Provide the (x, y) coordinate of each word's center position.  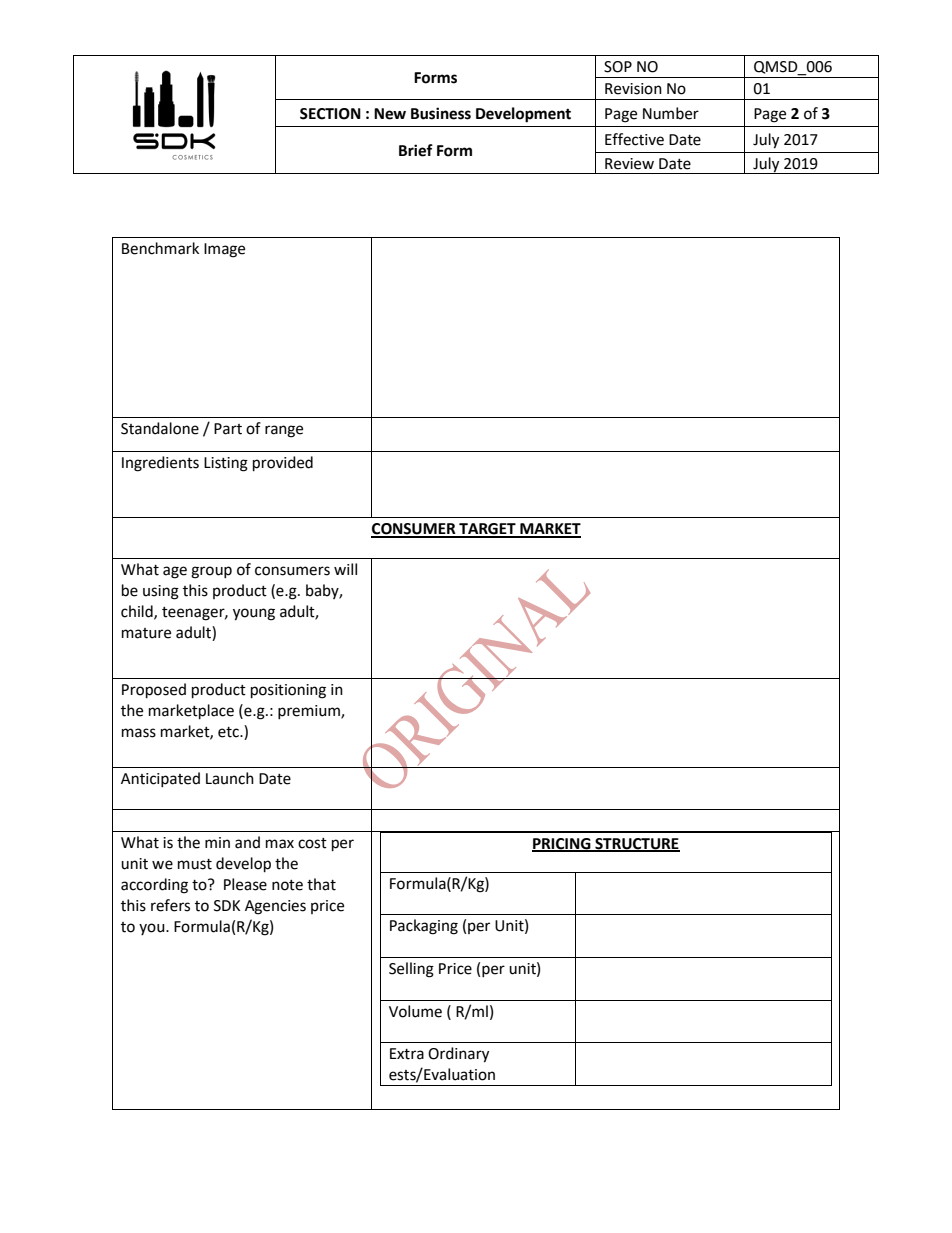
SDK (227, 906)
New (390, 114)
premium (310, 712)
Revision (633, 89)
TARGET (487, 530)
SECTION (330, 114)
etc (229, 732)
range (284, 431)
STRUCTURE (636, 845)
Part (228, 429)
